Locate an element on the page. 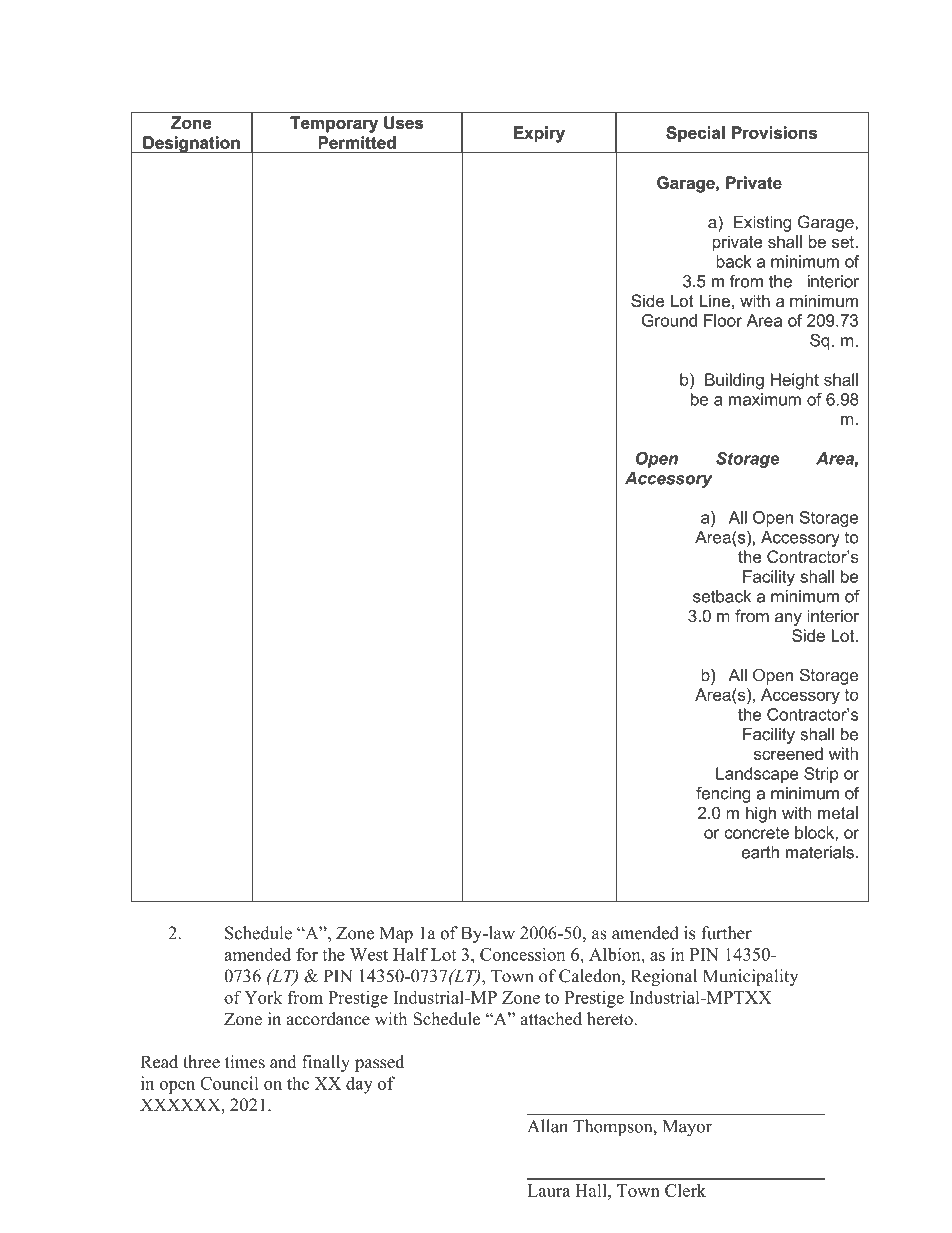  Ground is located at coordinates (669, 320).
